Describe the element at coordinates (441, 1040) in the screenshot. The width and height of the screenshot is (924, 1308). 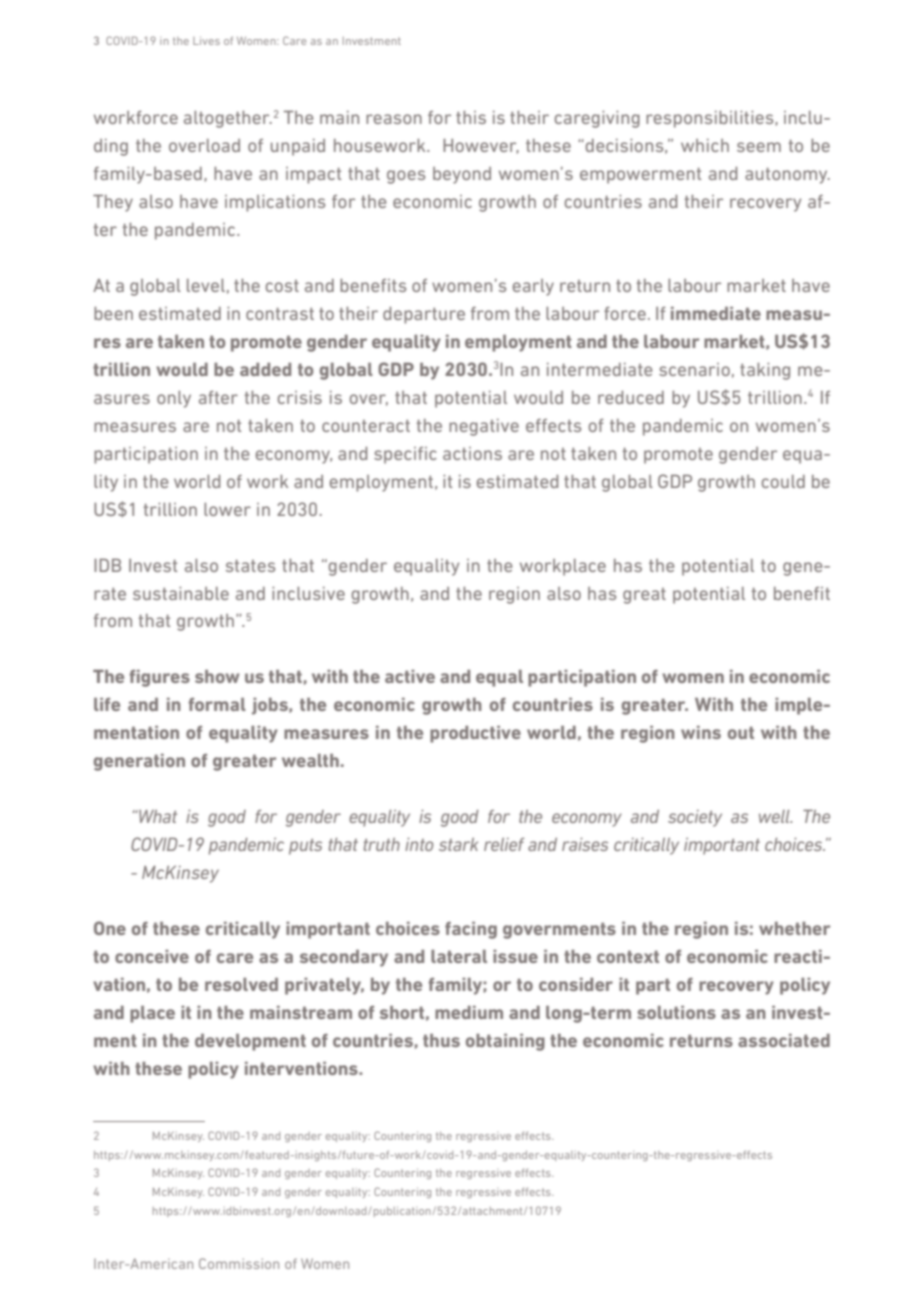
I see `thus` at that location.
